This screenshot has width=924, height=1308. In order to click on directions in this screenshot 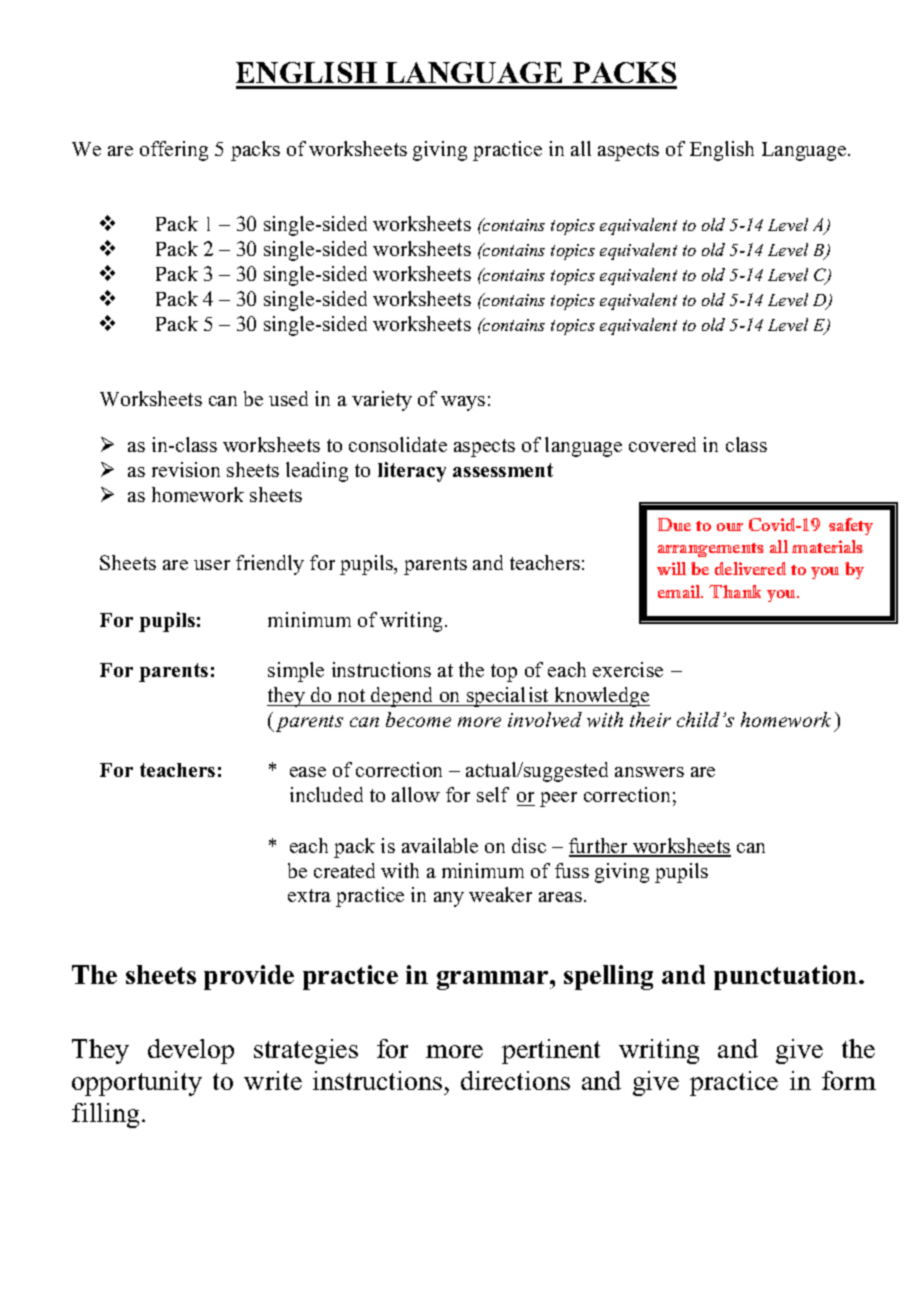, I will do `click(515, 1080)`.
